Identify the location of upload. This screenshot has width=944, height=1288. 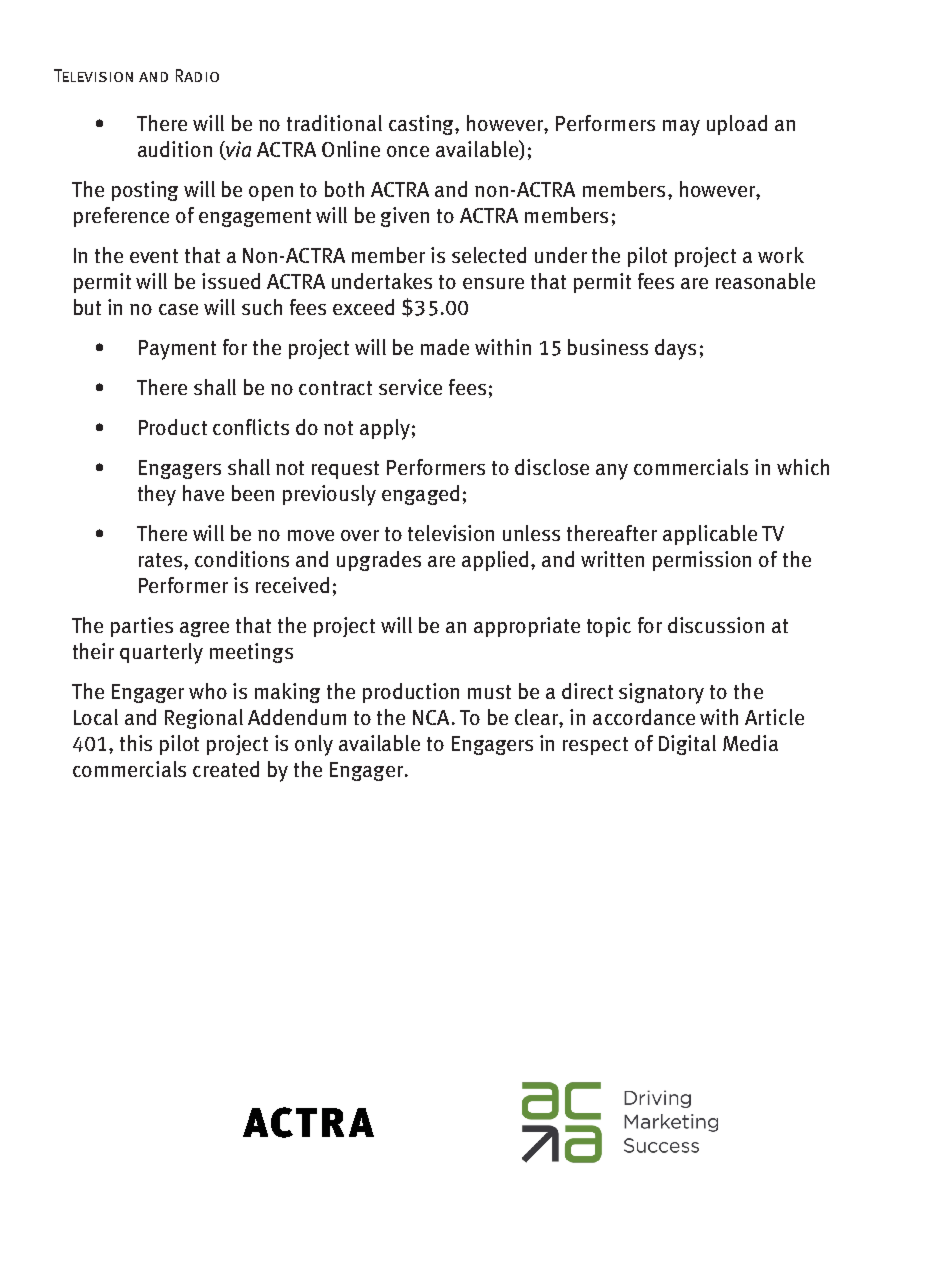
(737, 125).
